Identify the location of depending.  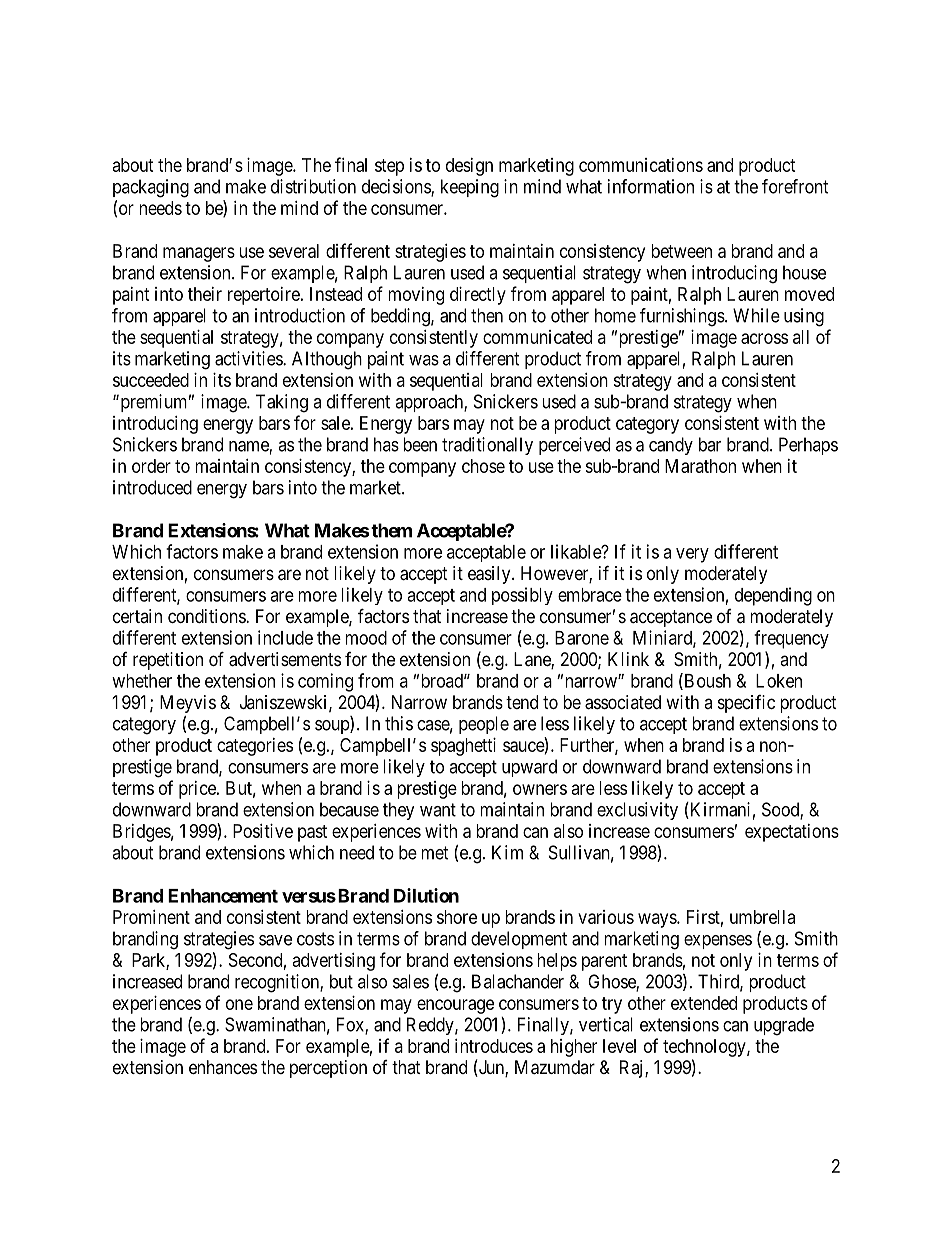
(773, 596).
